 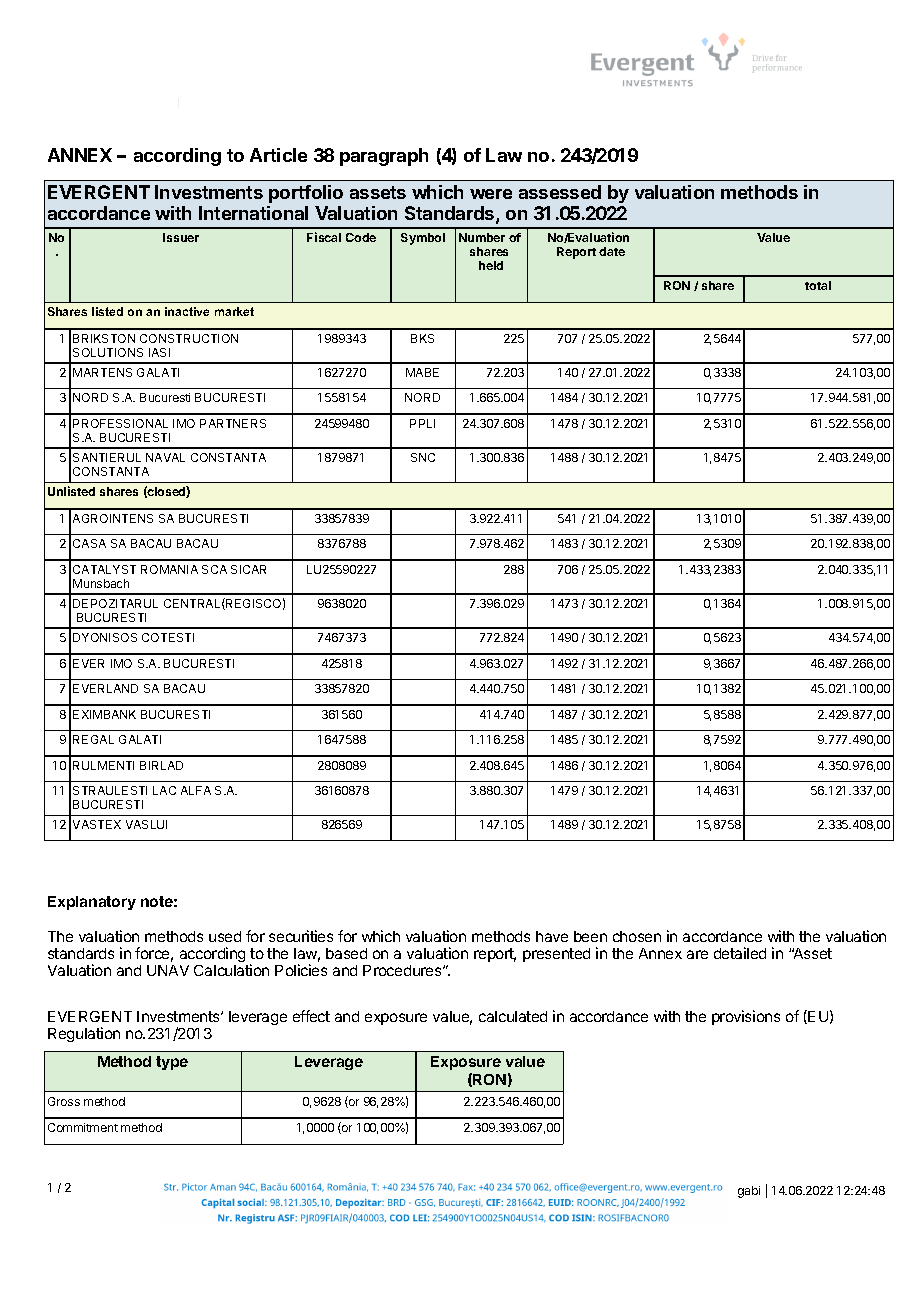 What do you see at coordinates (491, 194) in the document?
I see `were` at bounding box center [491, 194].
